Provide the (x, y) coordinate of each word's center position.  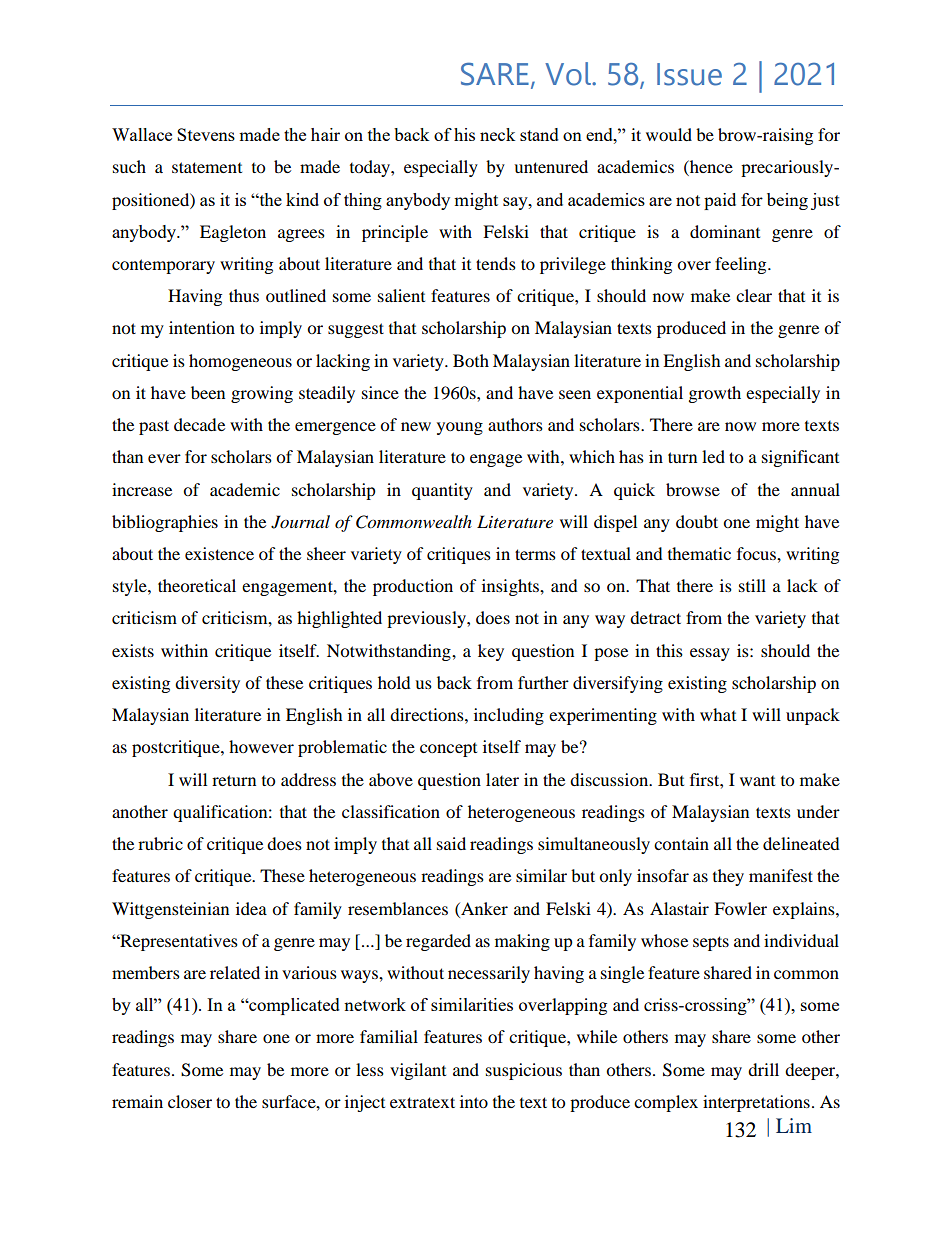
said (451, 843)
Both (471, 360)
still (752, 585)
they (728, 877)
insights (511, 587)
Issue (689, 74)
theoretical (197, 585)
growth (715, 394)
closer (190, 1101)
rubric (160, 843)
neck (498, 134)
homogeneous (240, 362)
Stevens (206, 134)
